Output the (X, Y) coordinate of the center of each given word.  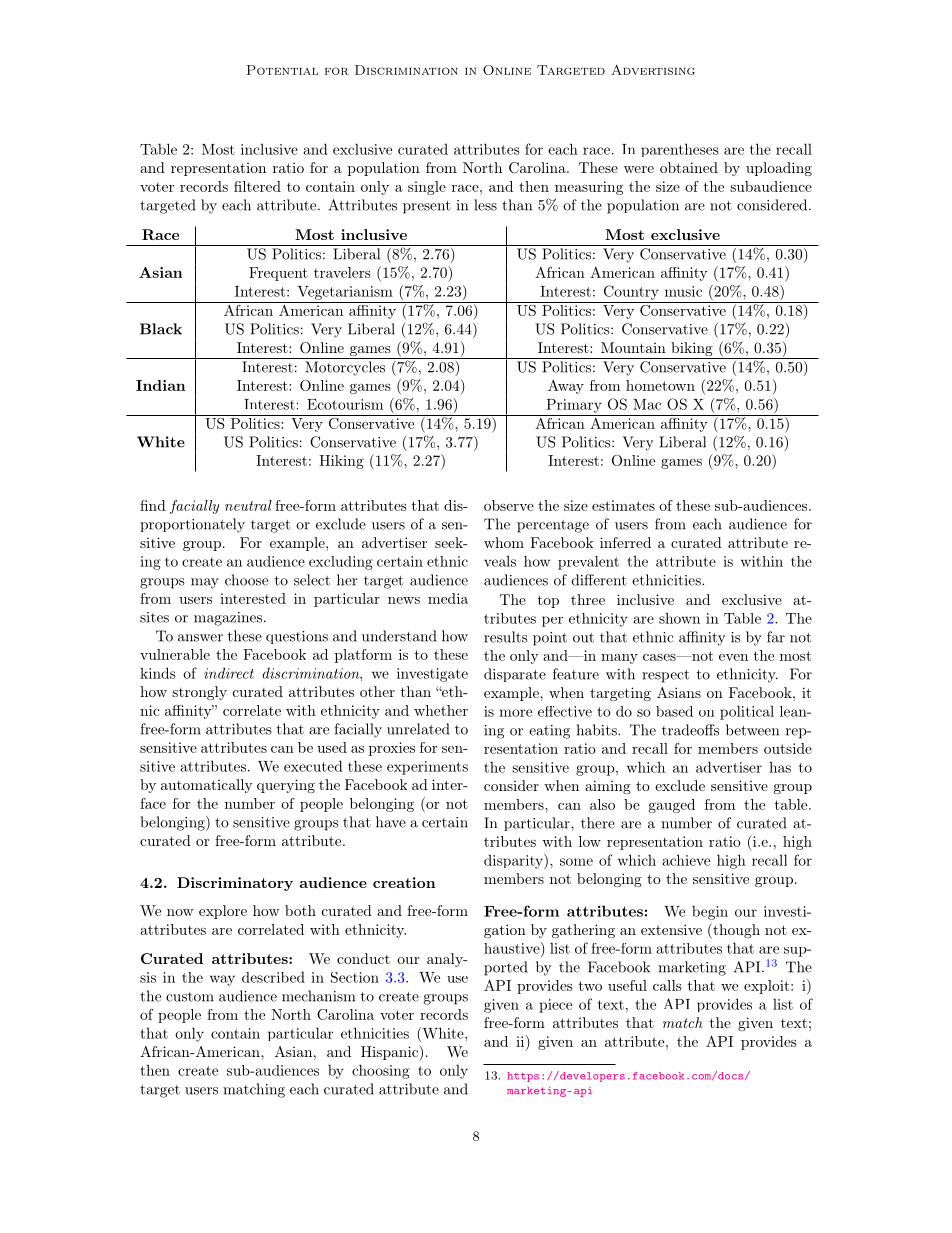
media (448, 598)
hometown (660, 385)
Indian (161, 385)
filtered (257, 186)
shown (679, 618)
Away (566, 387)
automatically (207, 786)
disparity (514, 861)
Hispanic (390, 1053)
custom (190, 997)
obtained (689, 167)
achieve (686, 860)
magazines (228, 619)
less (485, 205)
